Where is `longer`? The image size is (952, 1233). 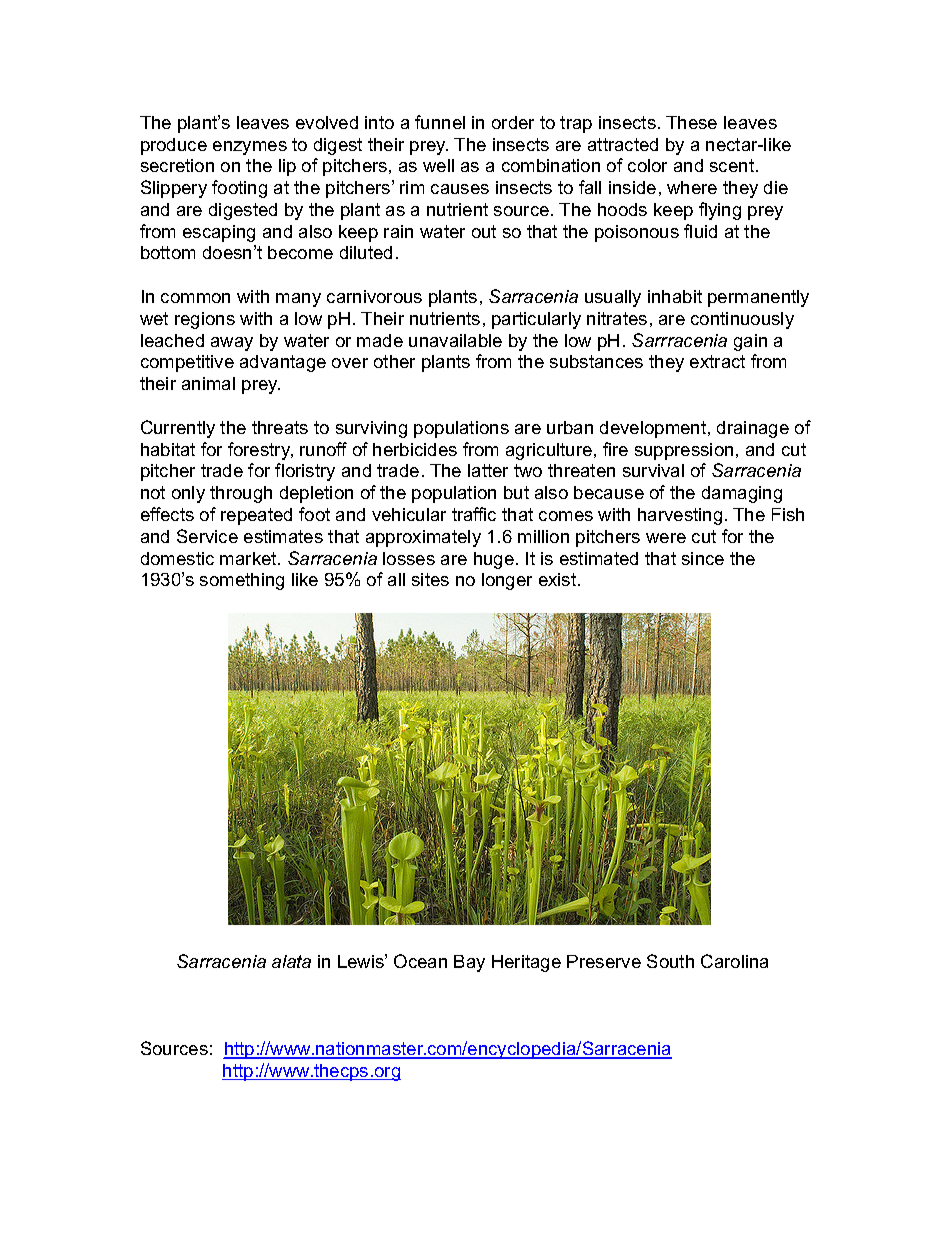 longer is located at coordinates (507, 581).
